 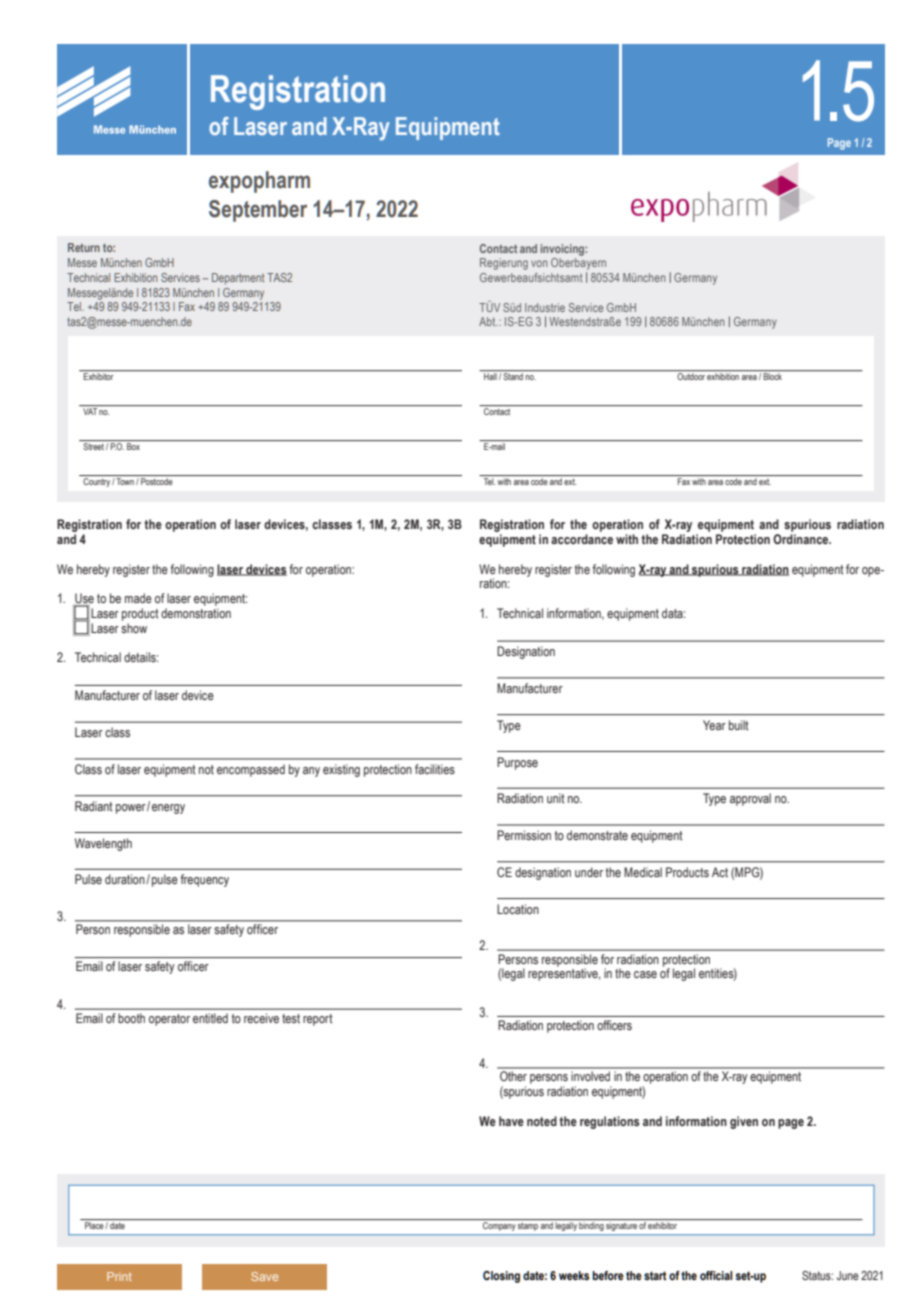 I want to click on Block, so click(x=772, y=376).
